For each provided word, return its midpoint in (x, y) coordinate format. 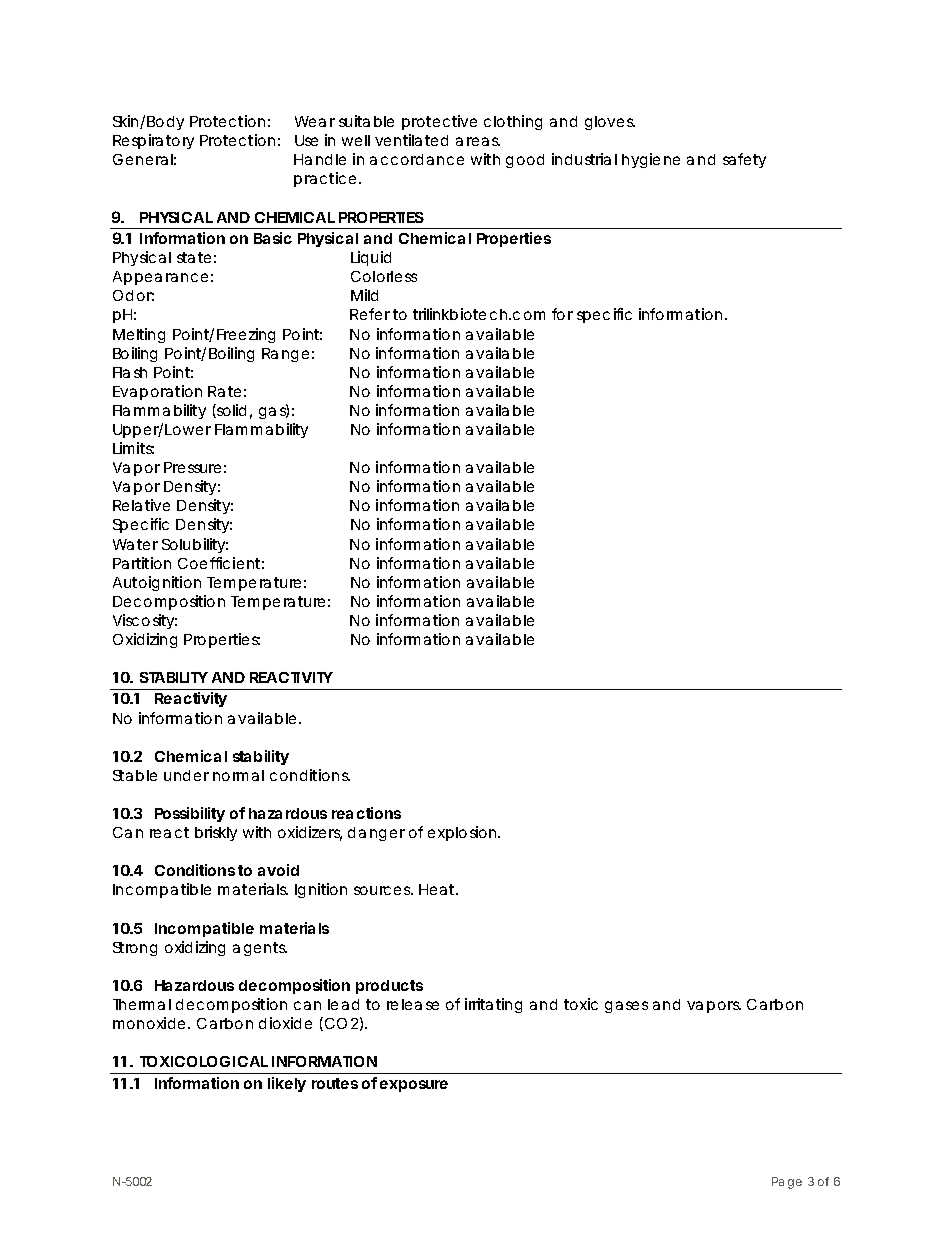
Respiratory (153, 141)
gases (626, 1007)
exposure (414, 1086)
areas (478, 141)
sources (383, 890)
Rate (224, 391)
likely (287, 1084)
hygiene (651, 160)
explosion (463, 833)
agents (260, 949)
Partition (142, 563)
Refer (370, 314)
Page (787, 1183)
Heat (438, 889)
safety (744, 160)
